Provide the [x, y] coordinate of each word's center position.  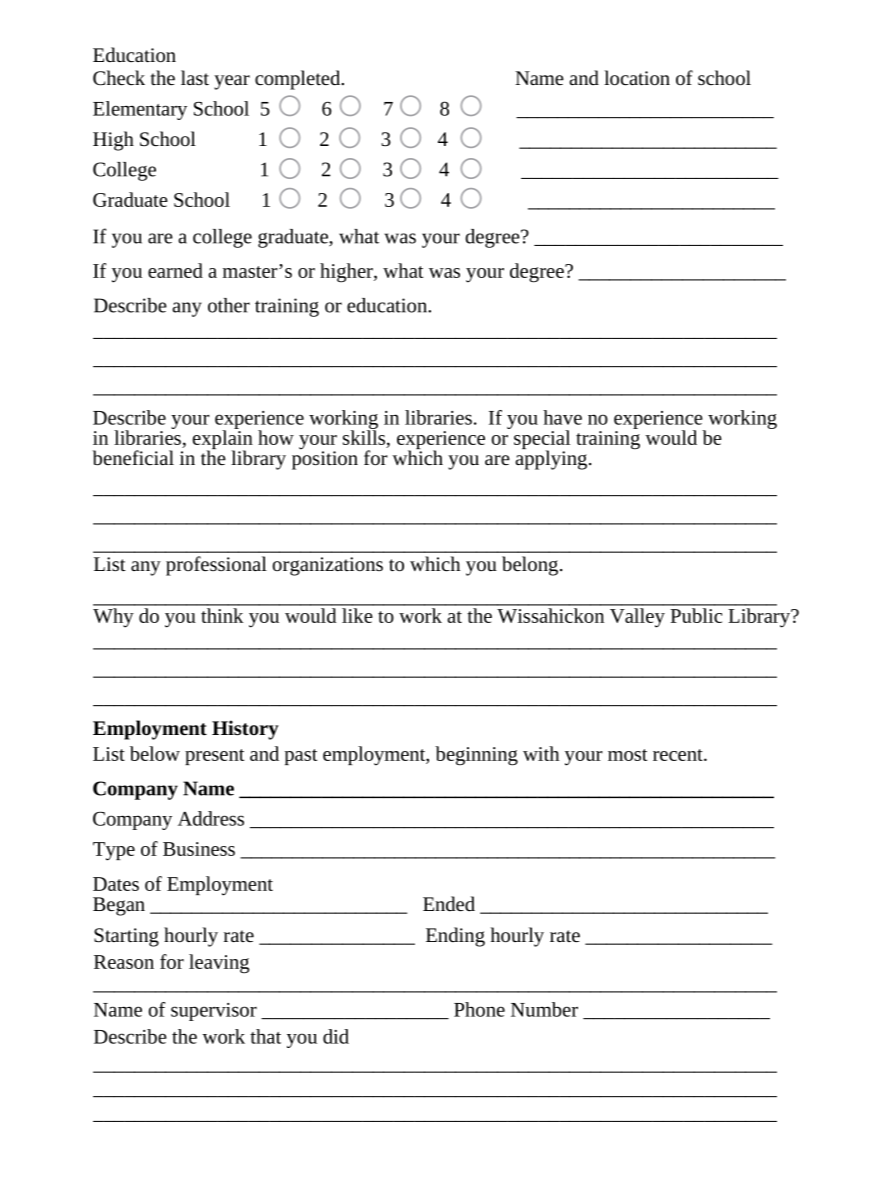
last [195, 77]
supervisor [214, 1012]
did [336, 1036]
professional [216, 566]
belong [530, 566]
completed [299, 80]
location [637, 77]
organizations [328, 566]
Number [544, 1009]
